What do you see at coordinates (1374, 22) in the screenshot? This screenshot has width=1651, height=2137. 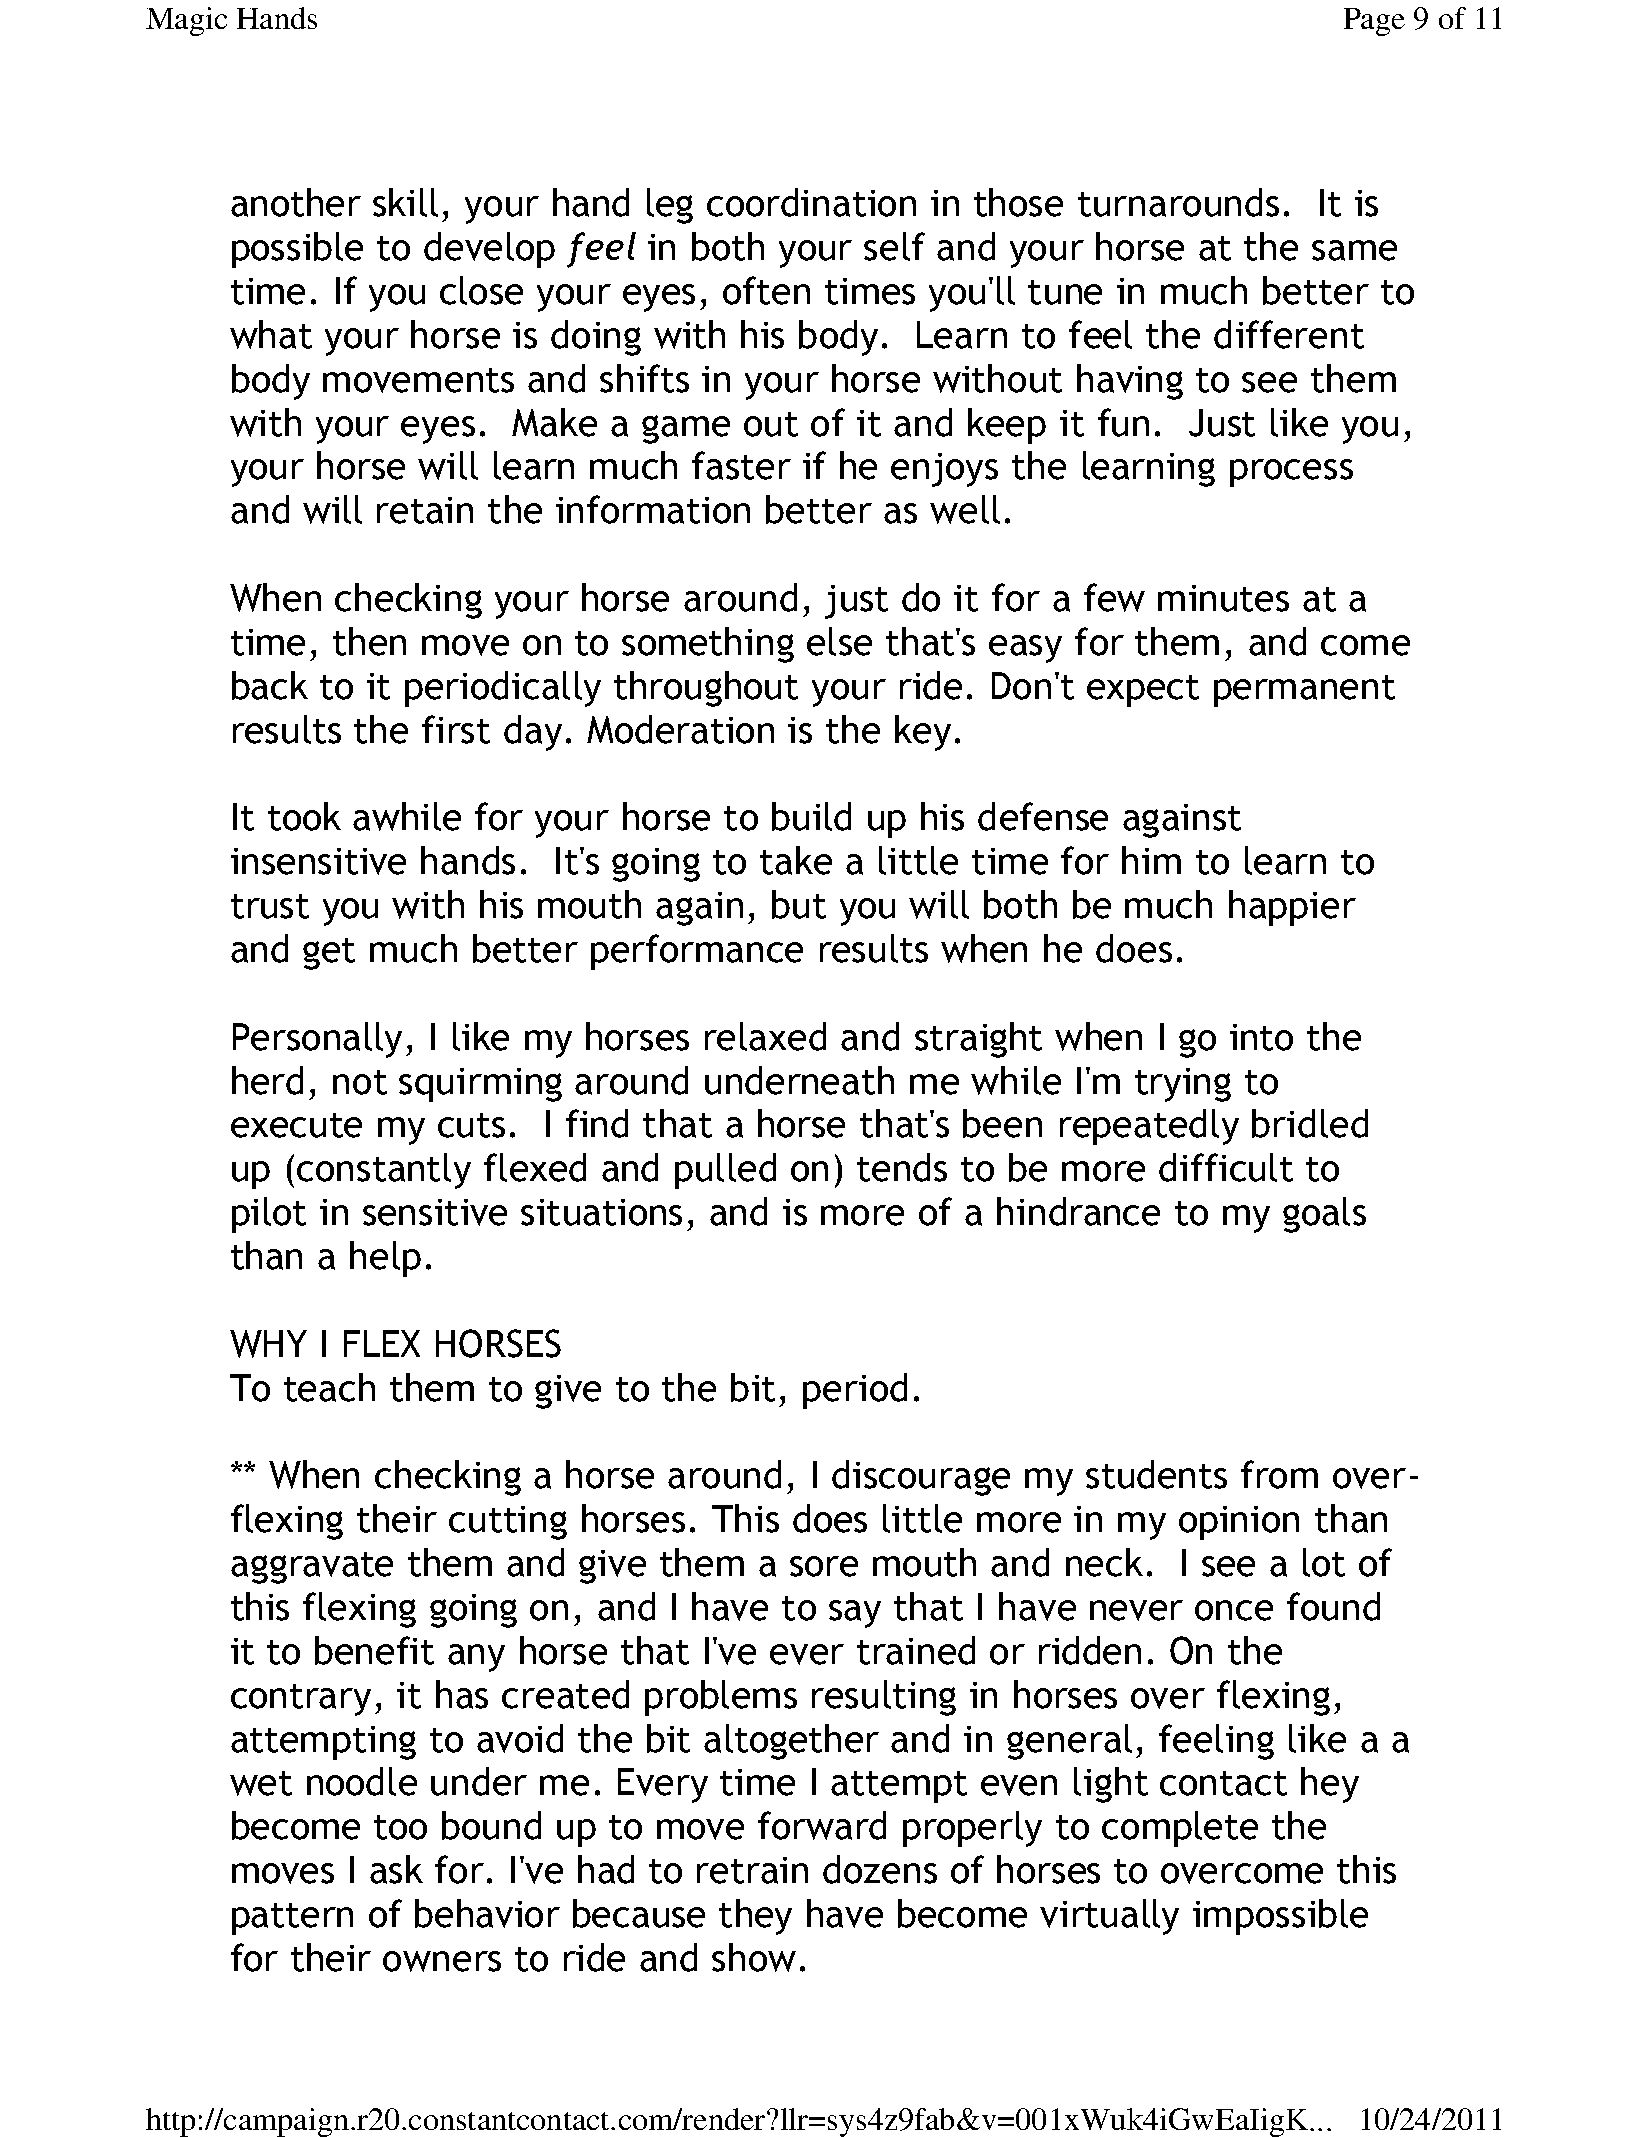 I see `Page` at bounding box center [1374, 22].
